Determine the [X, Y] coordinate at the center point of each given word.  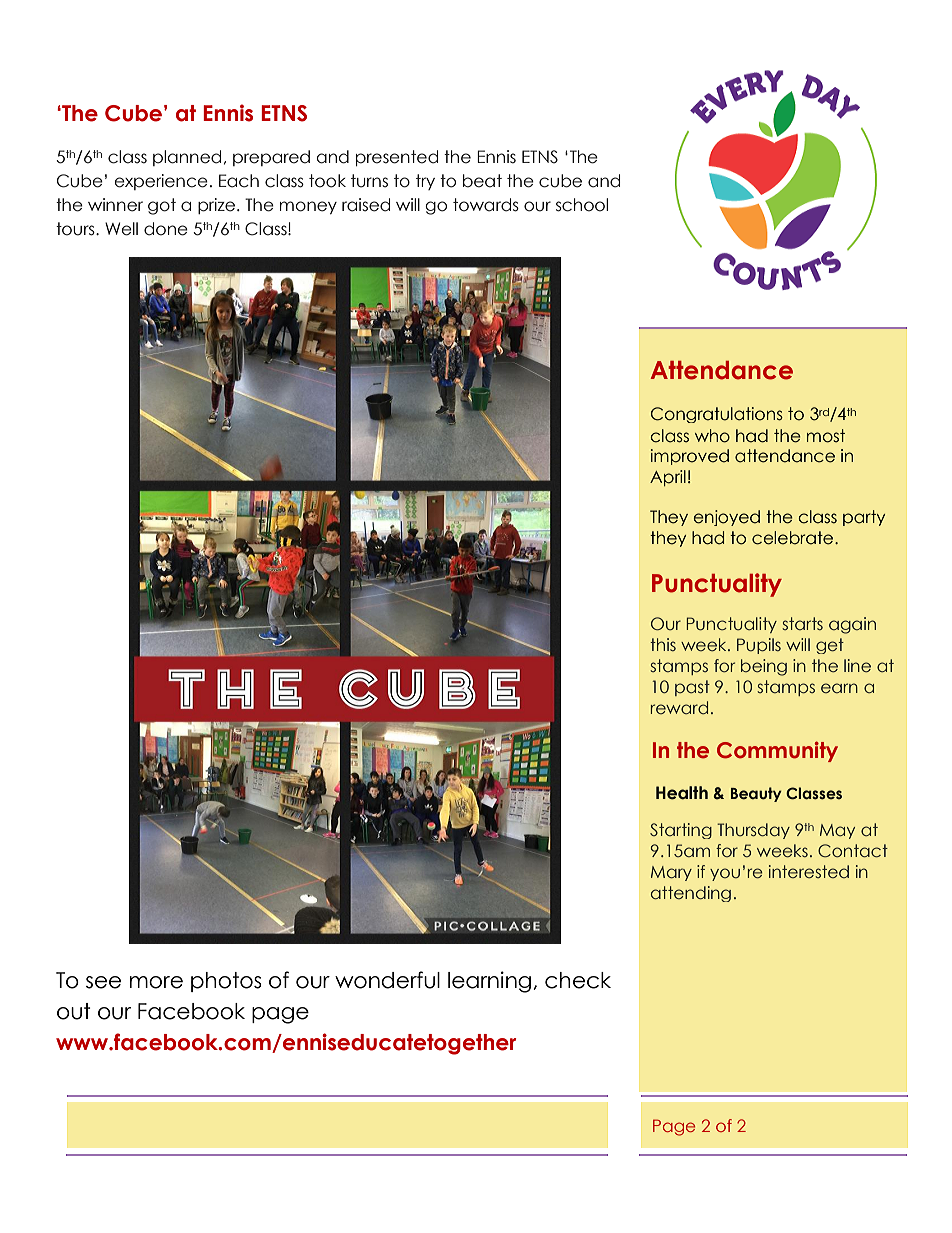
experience [161, 182]
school [582, 205]
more [156, 982]
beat [482, 181]
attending [691, 894]
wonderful [387, 980]
